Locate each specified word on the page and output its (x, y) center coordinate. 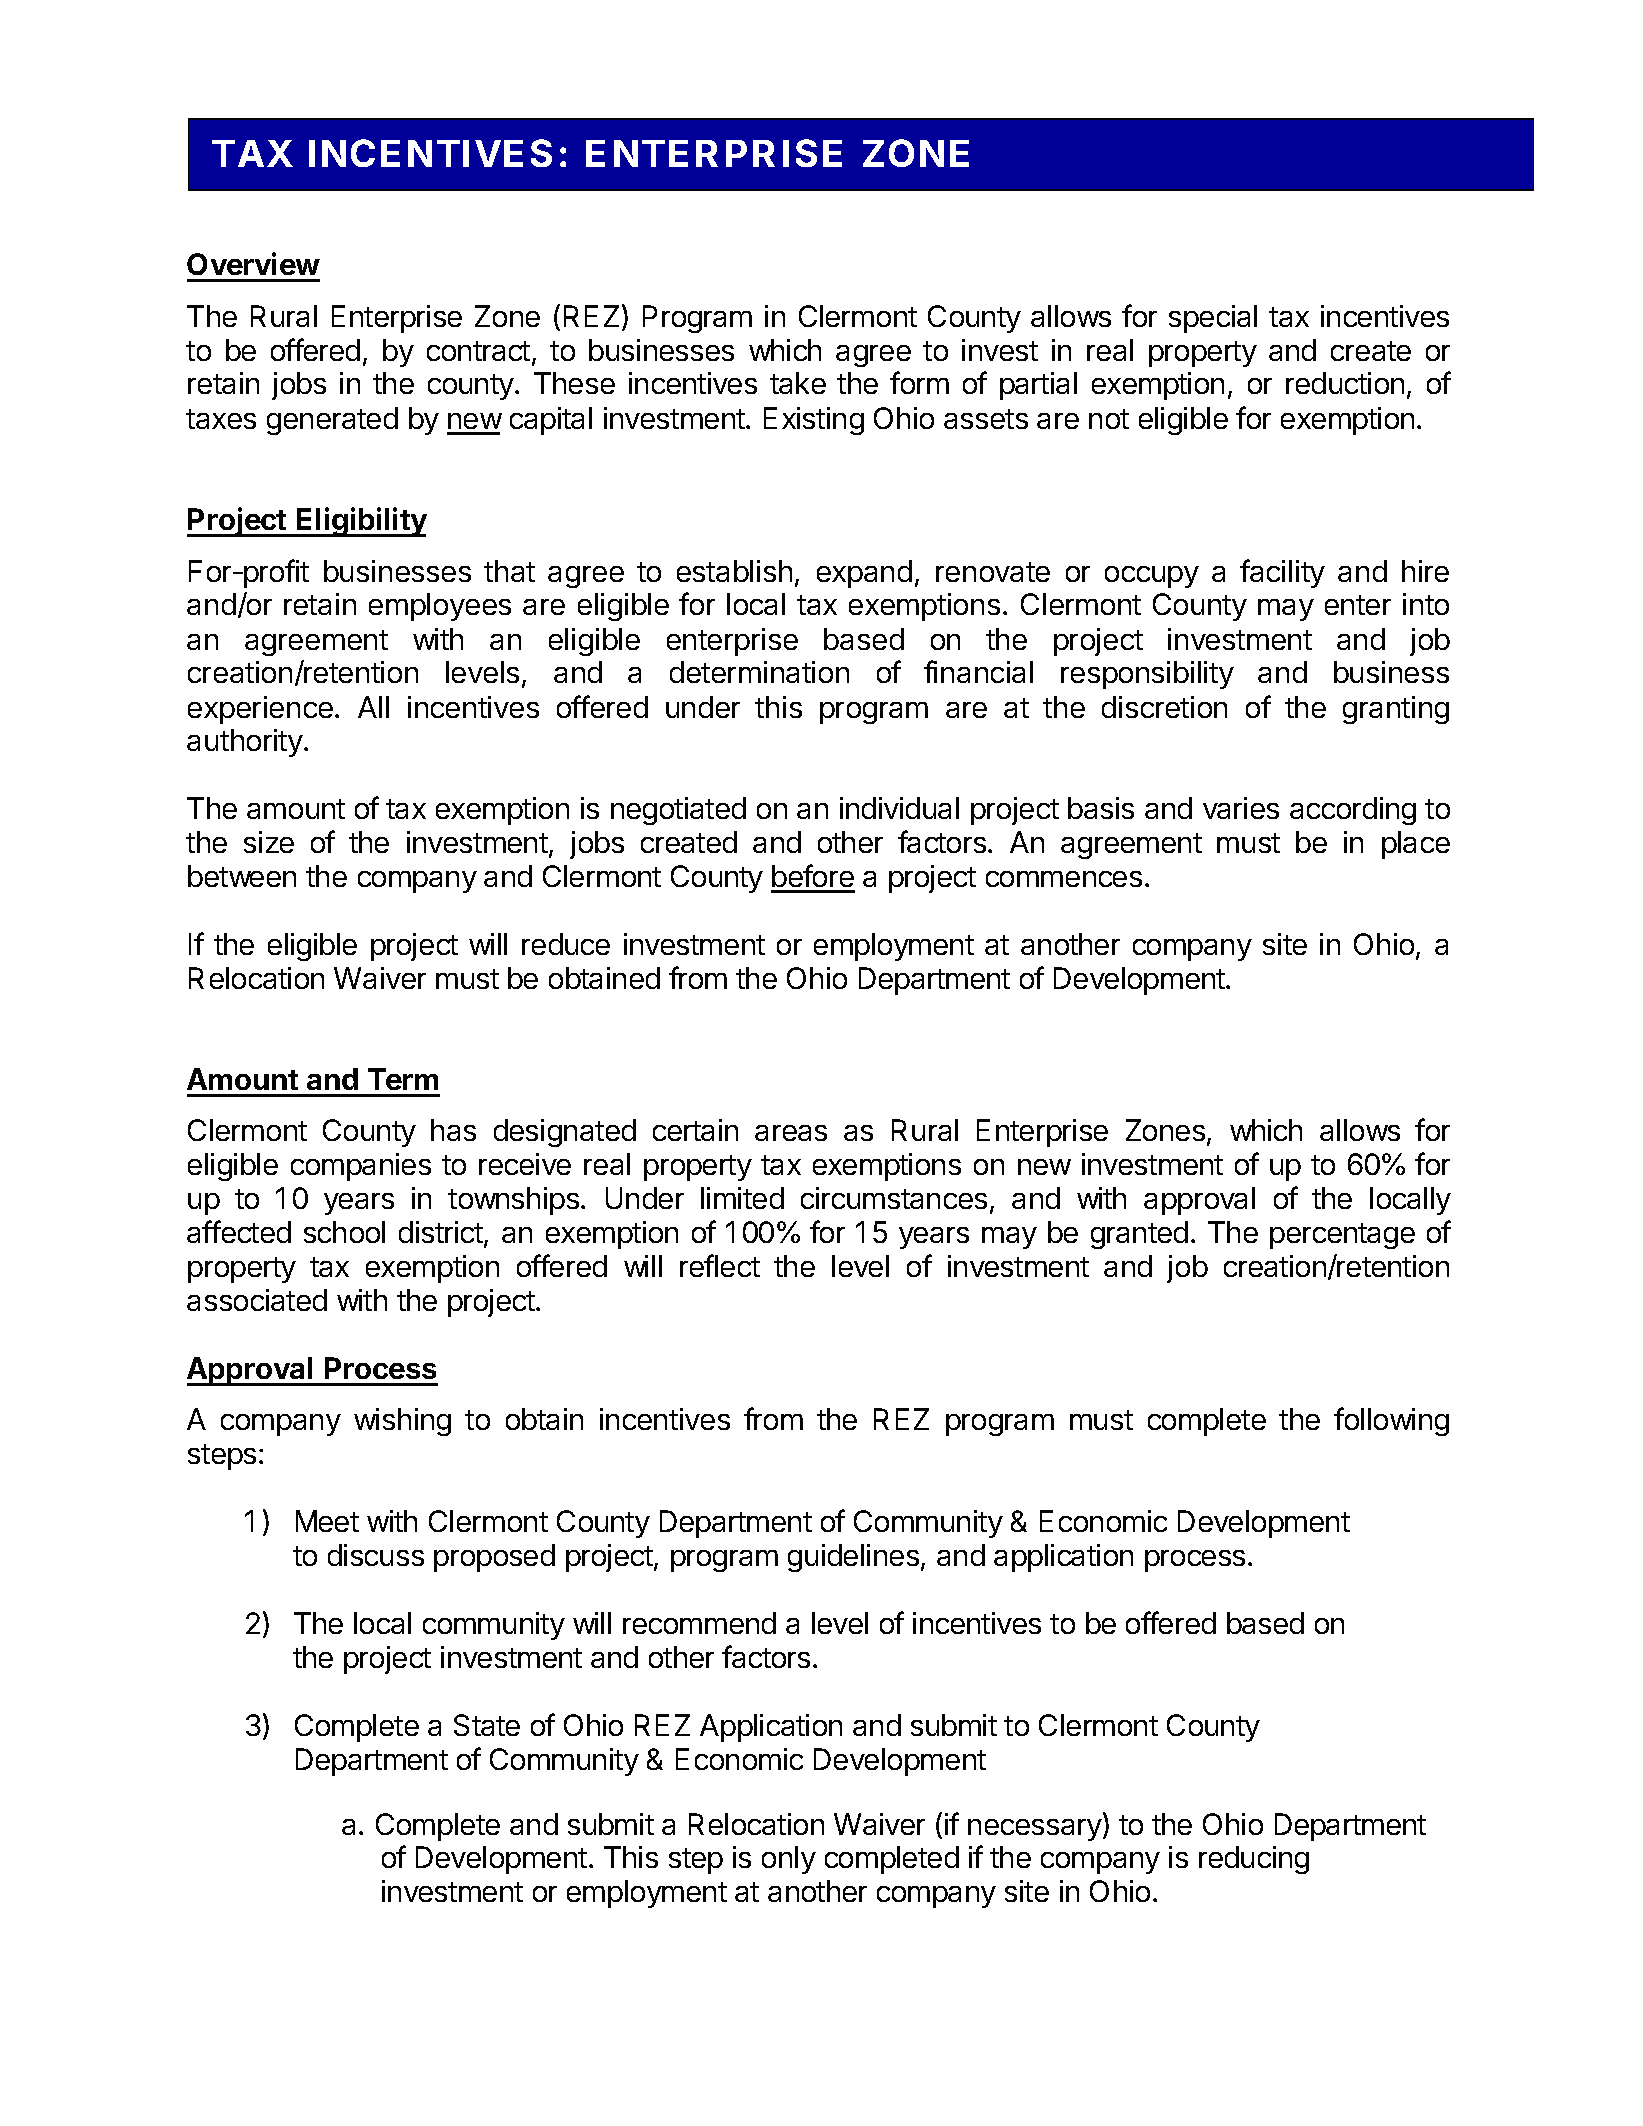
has (453, 1130)
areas (791, 1133)
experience (260, 710)
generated (332, 421)
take (798, 383)
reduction (1345, 383)
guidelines (853, 1558)
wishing (402, 1422)
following (1391, 1421)
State (487, 1725)
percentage (1342, 1236)
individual (899, 808)
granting (1396, 710)
